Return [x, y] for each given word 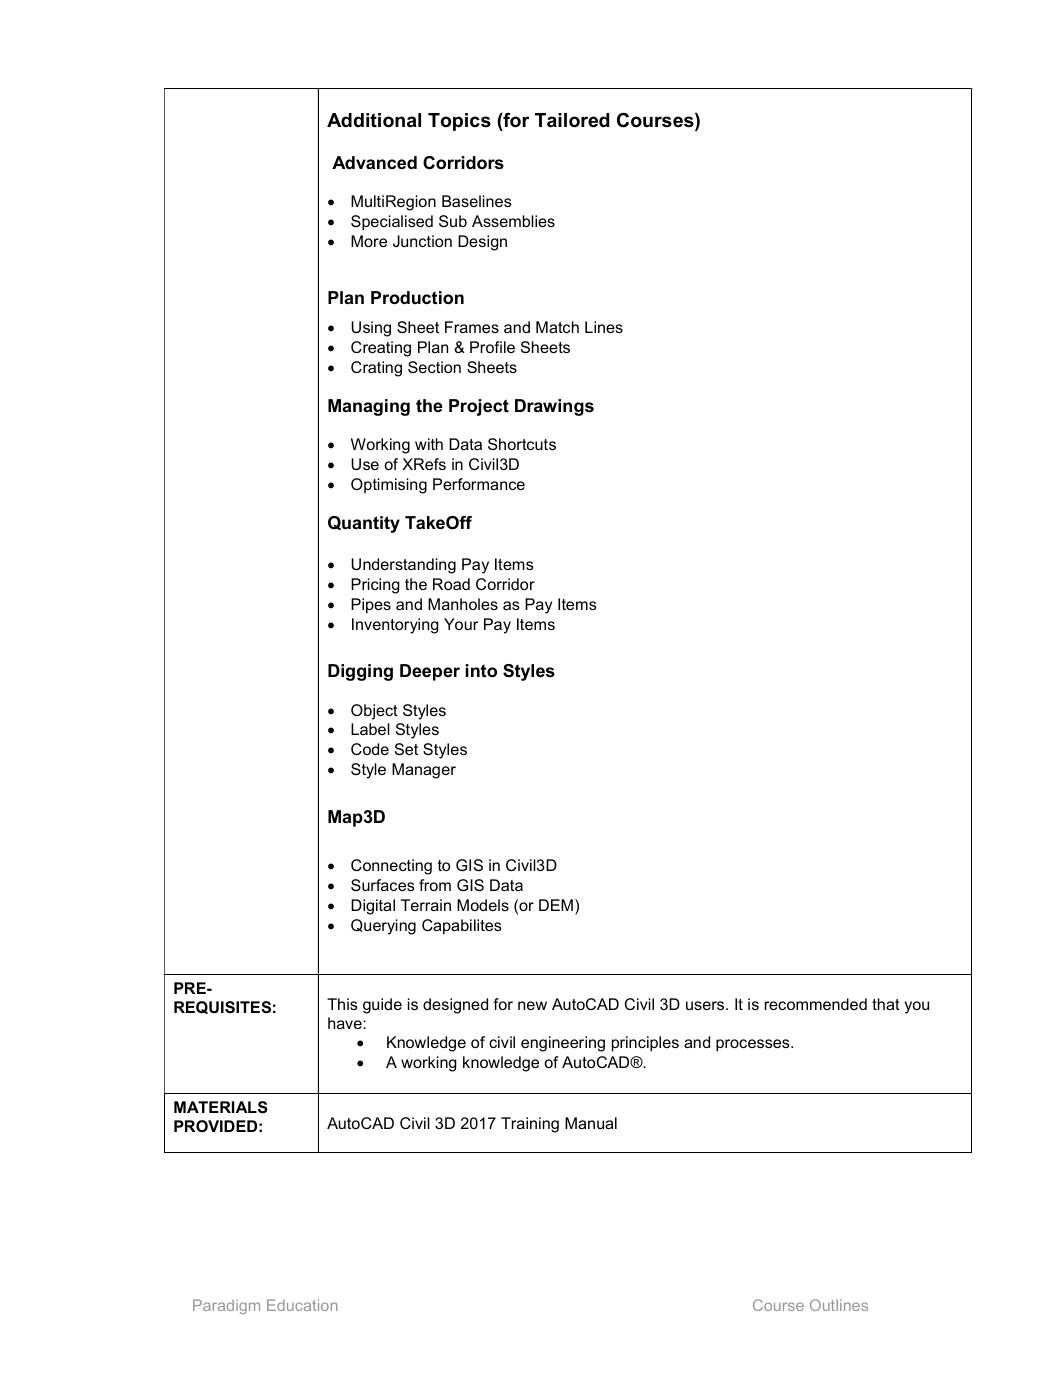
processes [754, 1045]
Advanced [374, 162]
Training [530, 1125]
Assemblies [513, 221]
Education [302, 1305]
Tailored [572, 120]
